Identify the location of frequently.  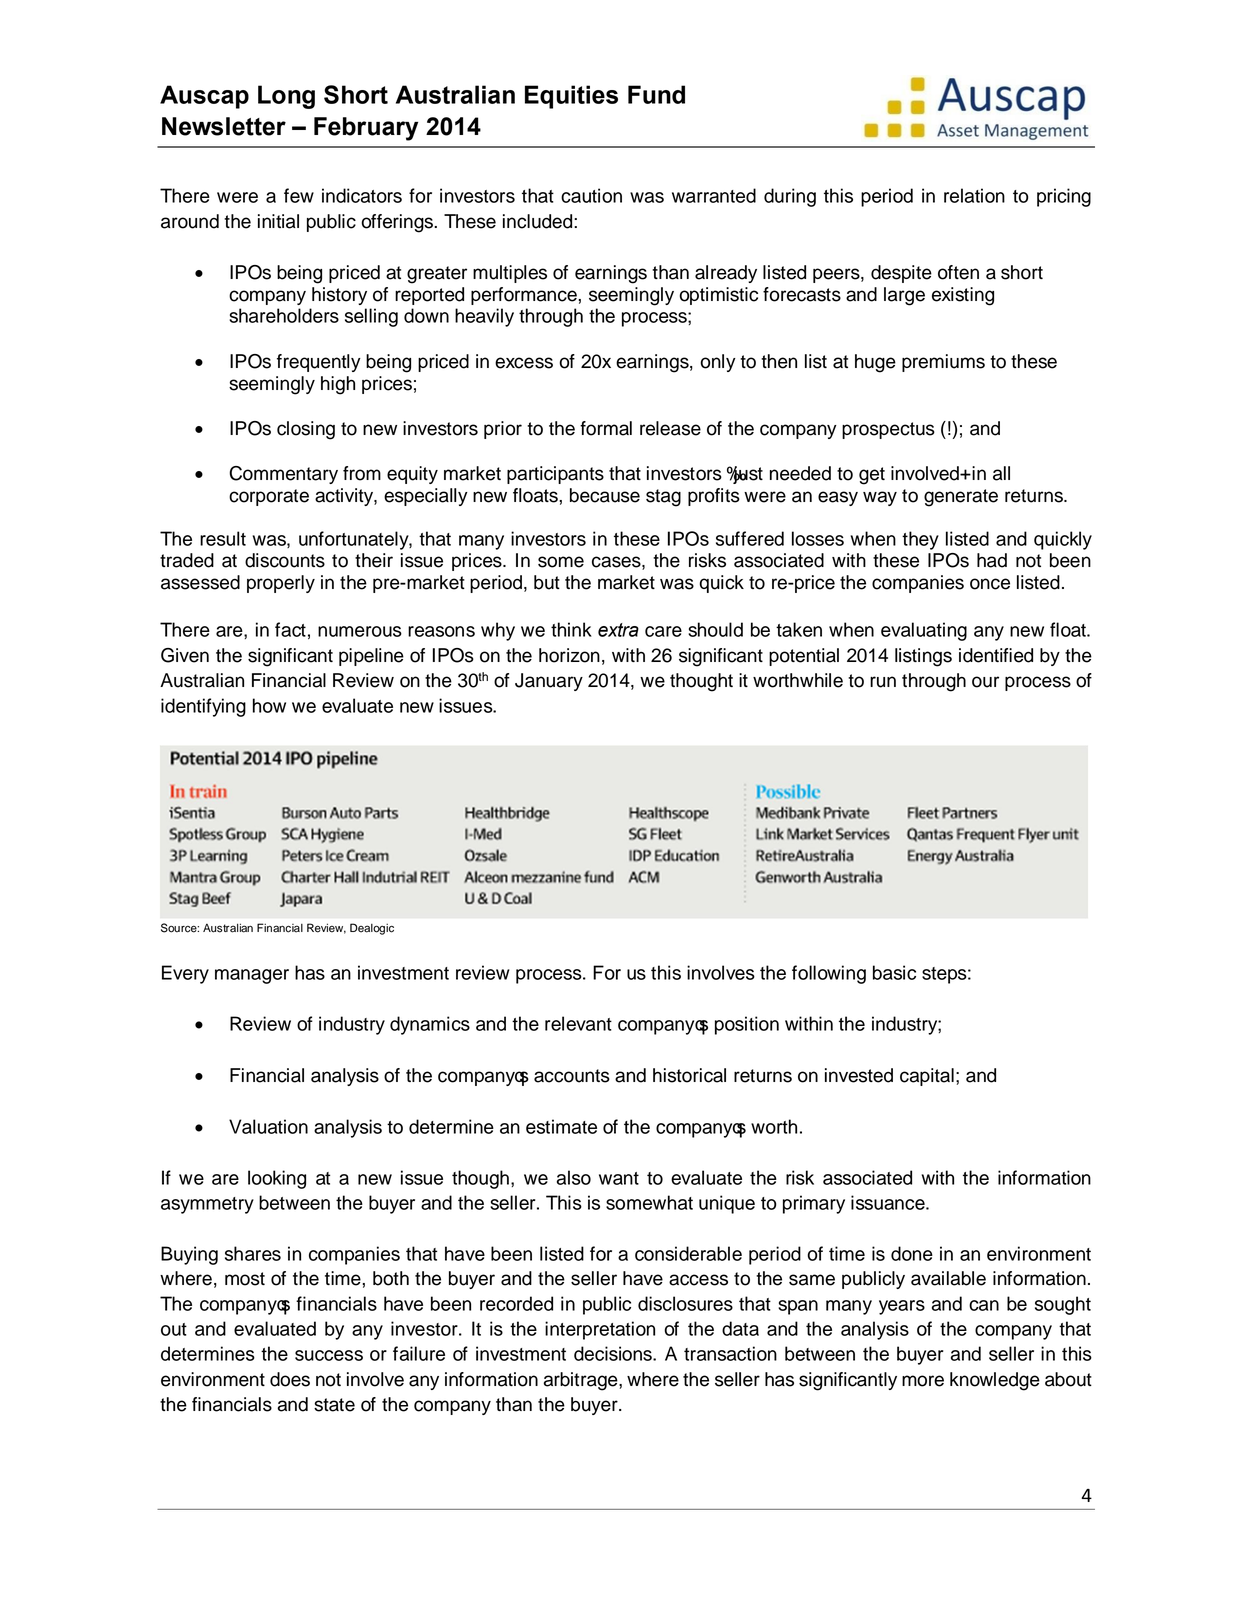
(319, 363).
